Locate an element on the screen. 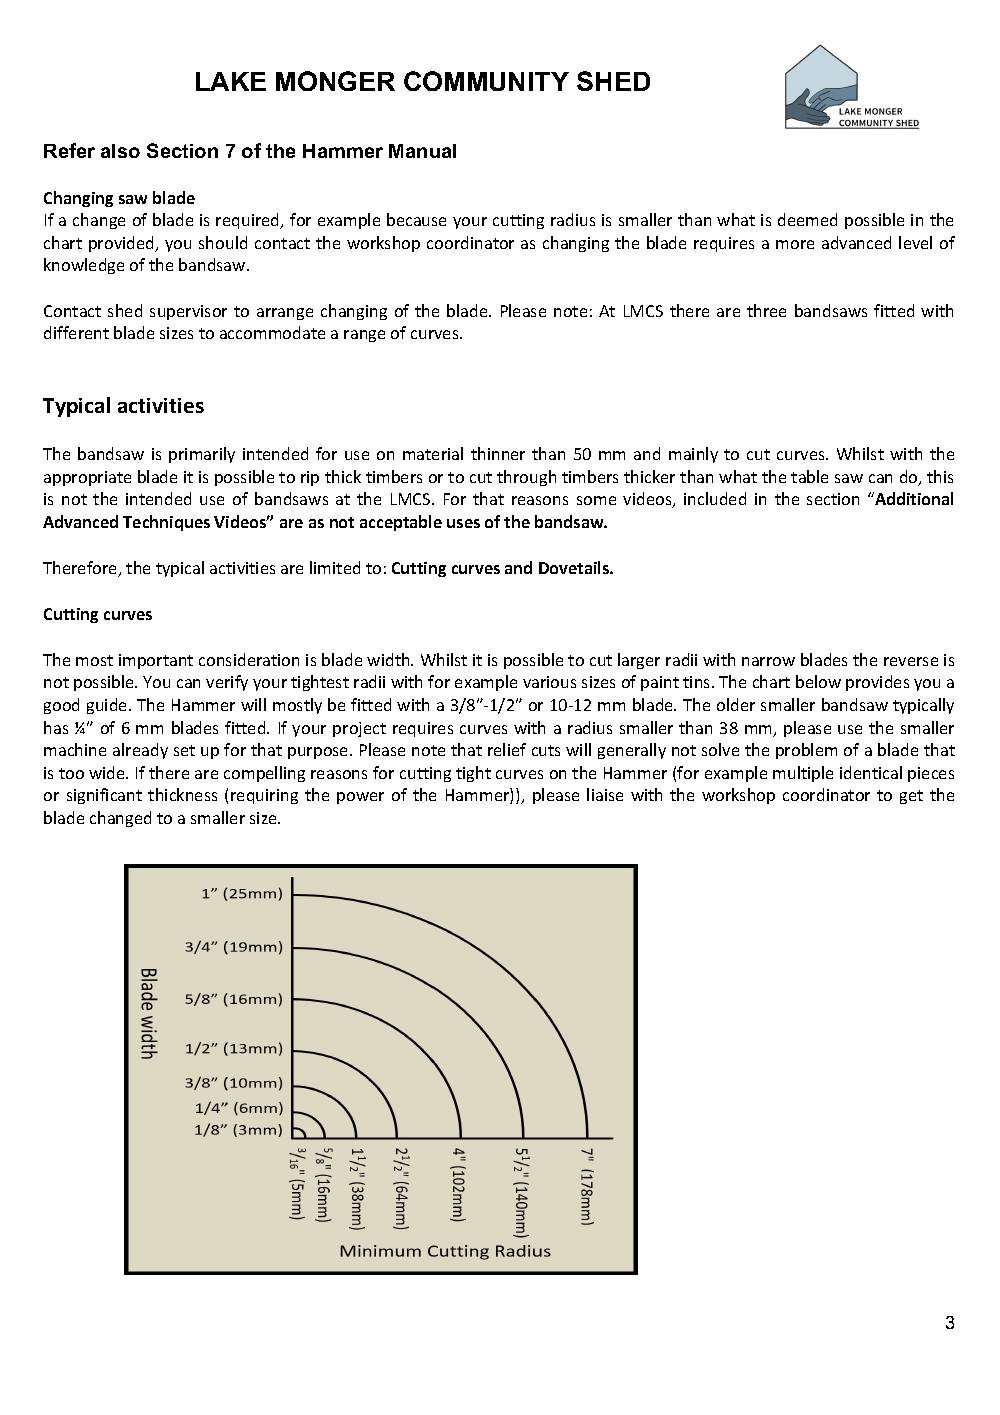 The width and height of the screenshot is (1000, 1415). relief is located at coordinates (507, 749).
